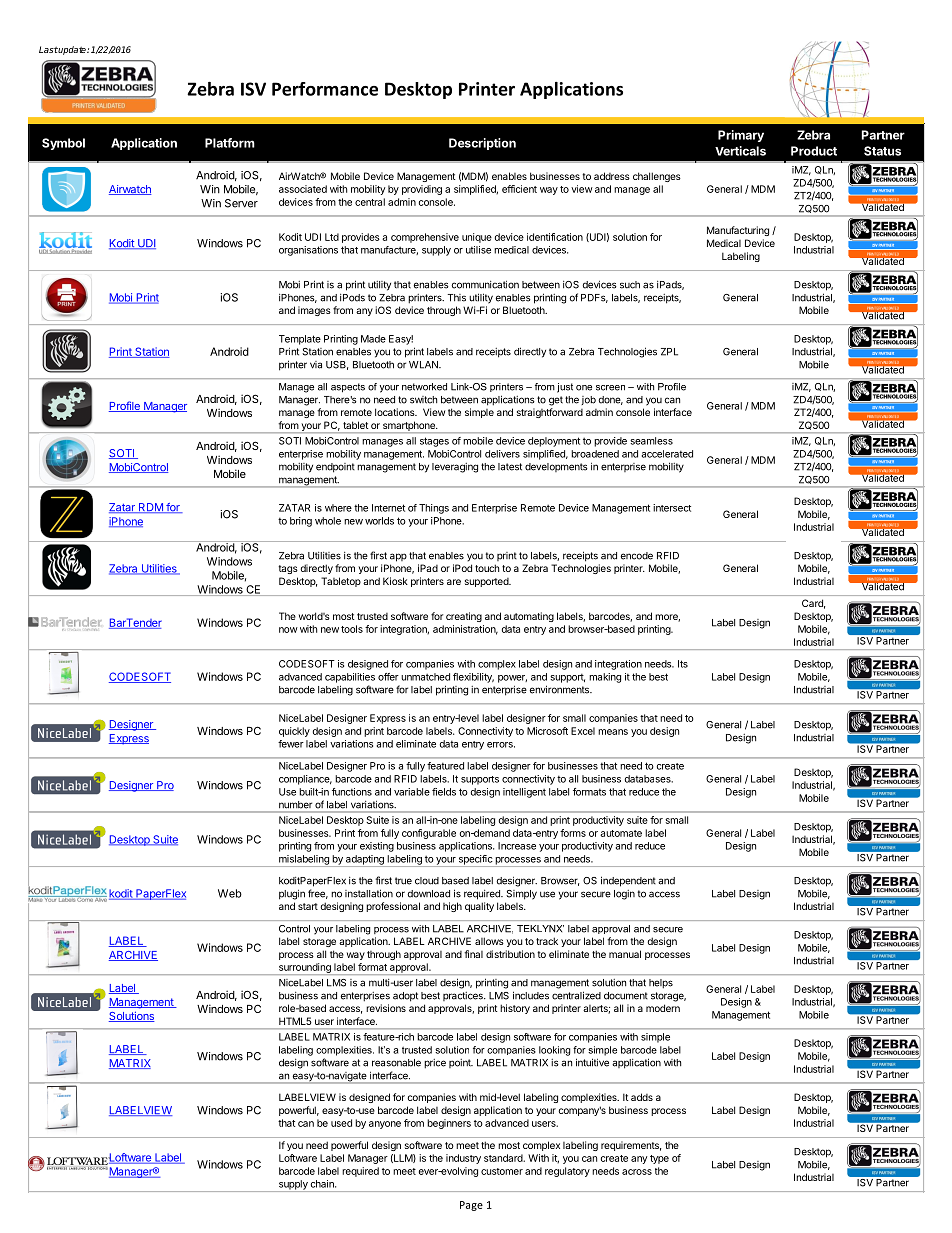 The image size is (952, 1233). What do you see at coordinates (150, 508) in the screenshot?
I see `RDM` at bounding box center [150, 508].
